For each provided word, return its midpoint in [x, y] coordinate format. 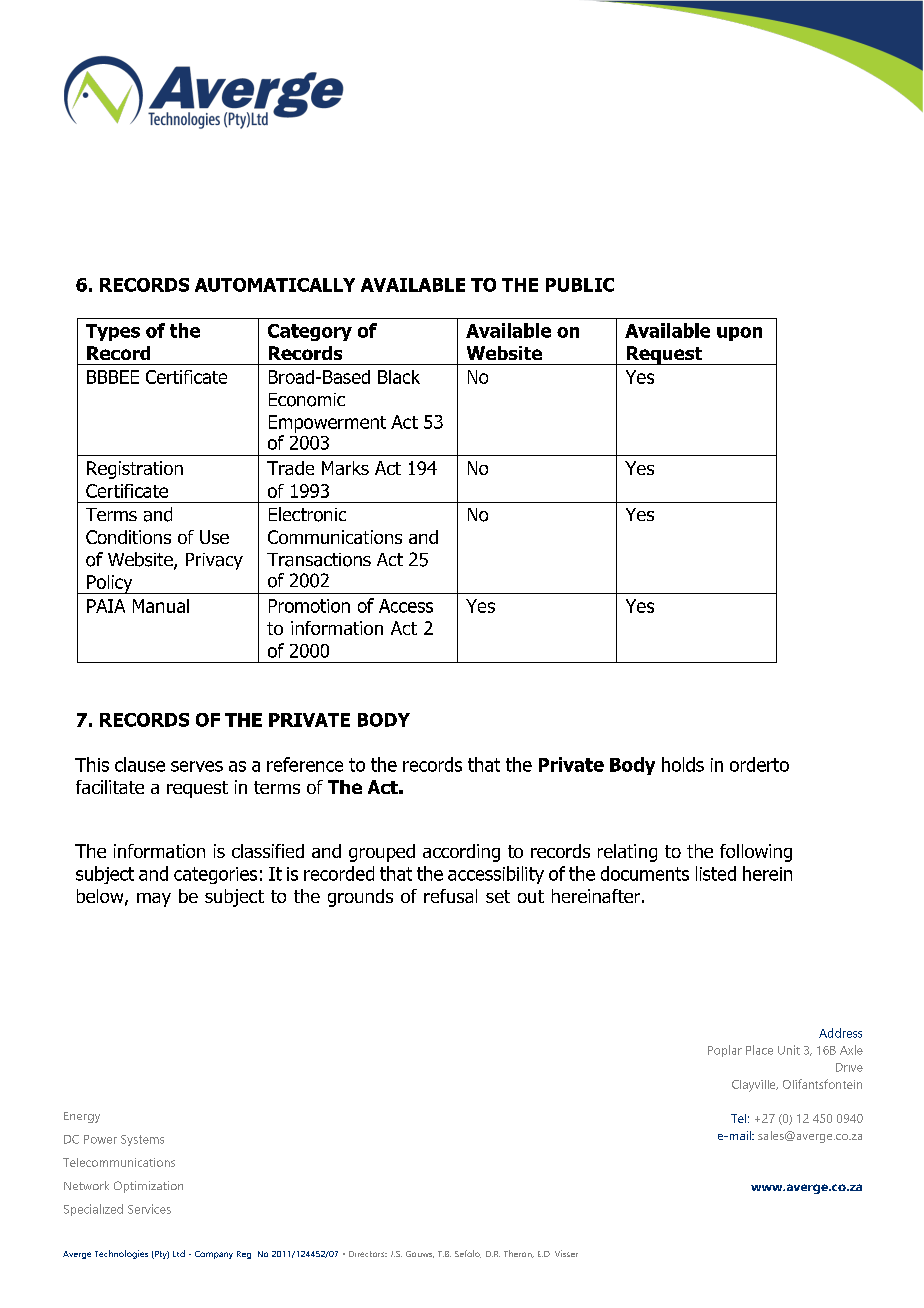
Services [149, 1209]
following [756, 853]
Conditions [128, 537]
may [154, 900]
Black [399, 377]
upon [739, 334]
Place [759, 1050]
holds [683, 764]
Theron [519, 1254]
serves [197, 766]
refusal [450, 896]
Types [113, 332]
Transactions [319, 560]
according [461, 853]
